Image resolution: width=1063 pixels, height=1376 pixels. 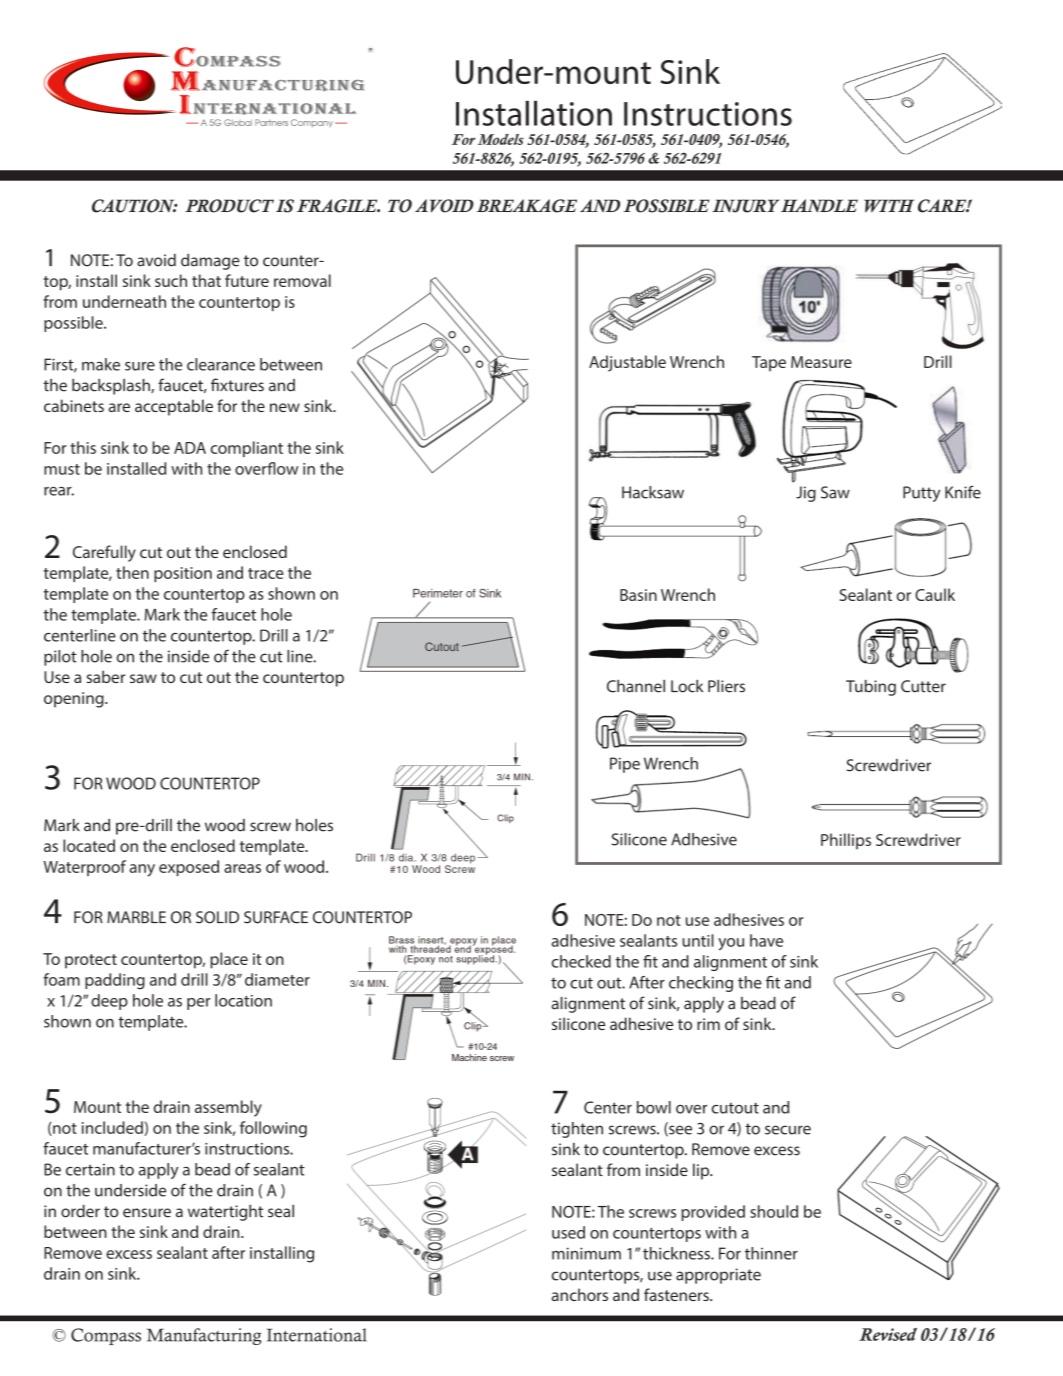 I want to click on HANDLE, so click(x=819, y=205).
